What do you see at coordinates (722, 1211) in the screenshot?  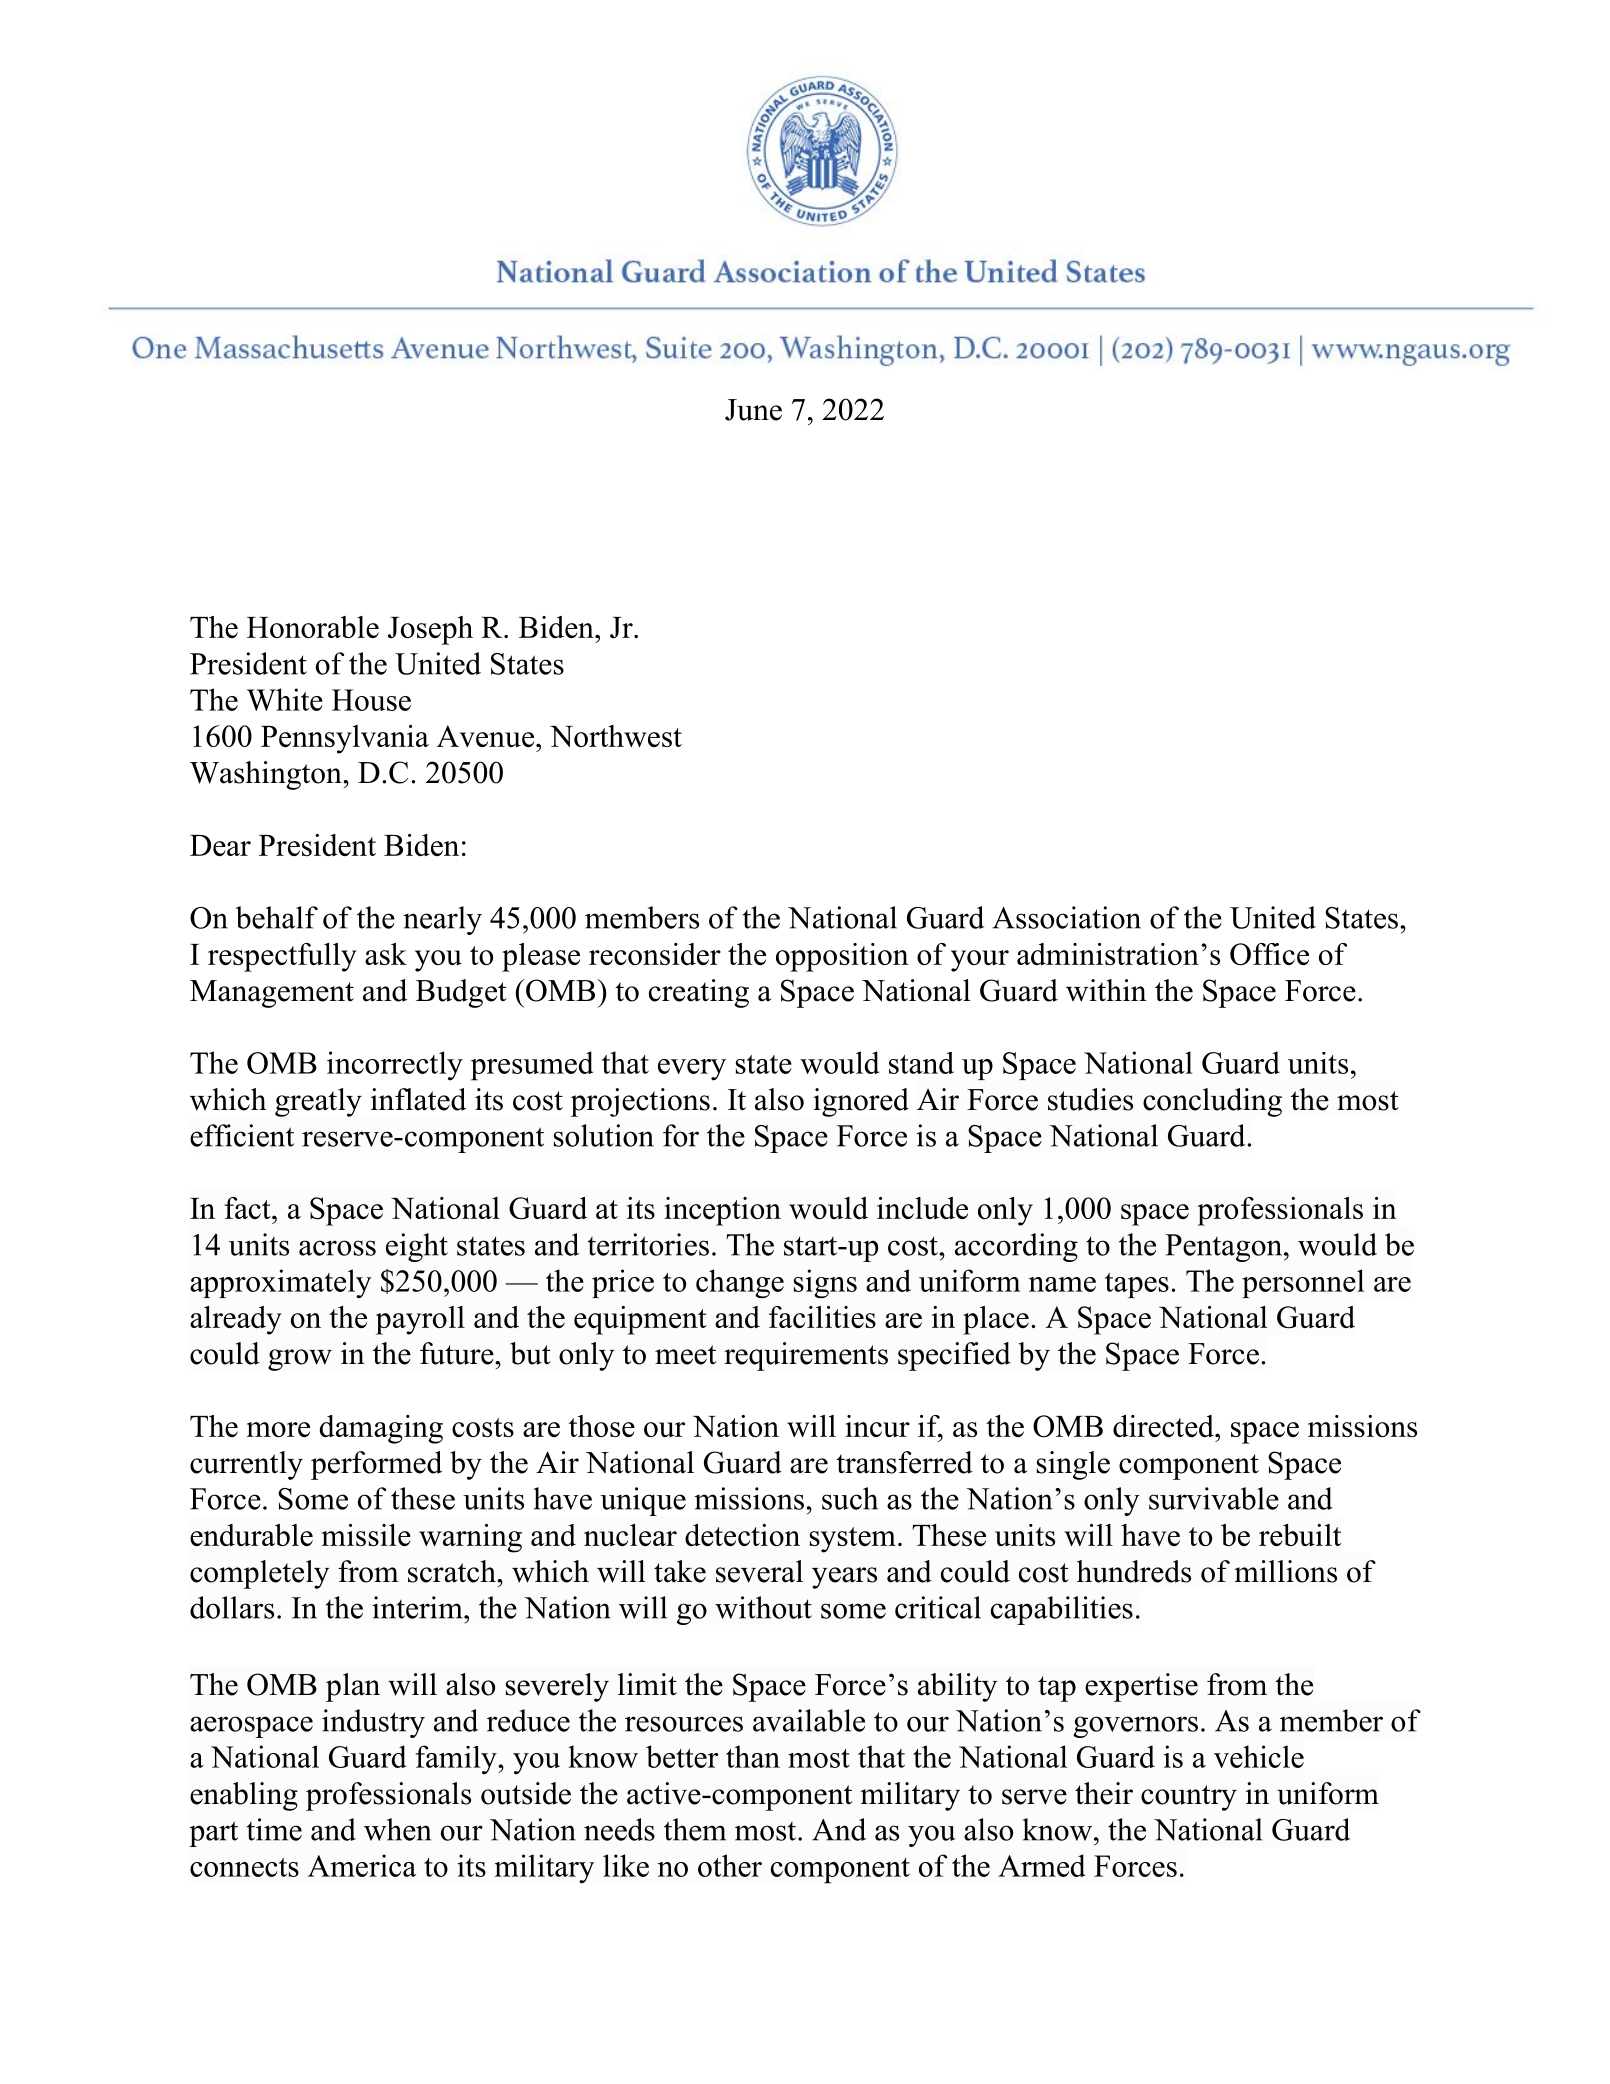 I see `inception` at bounding box center [722, 1211].
